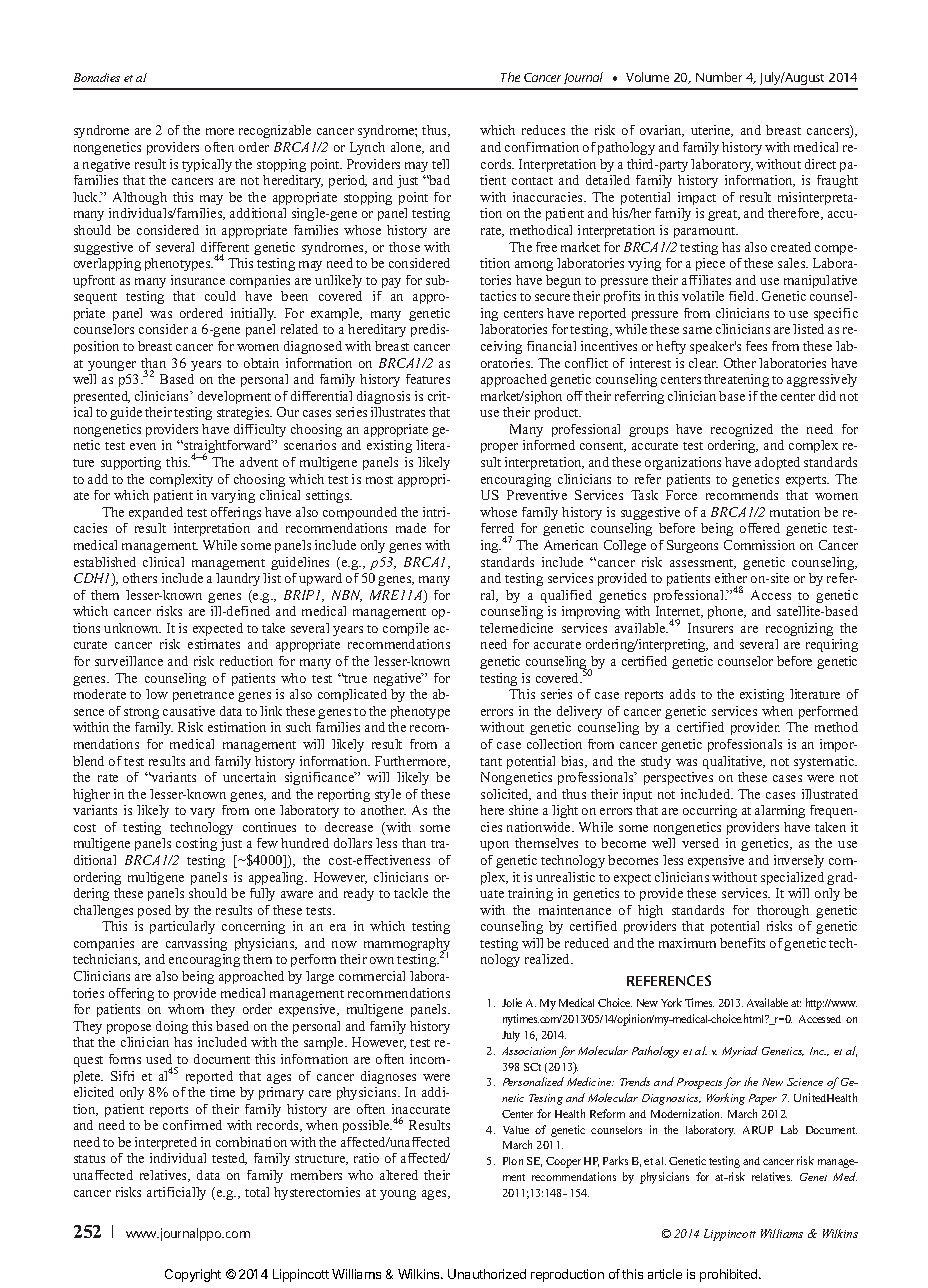  What do you see at coordinates (712, 131) in the document?
I see `uterine` at bounding box center [712, 131].
